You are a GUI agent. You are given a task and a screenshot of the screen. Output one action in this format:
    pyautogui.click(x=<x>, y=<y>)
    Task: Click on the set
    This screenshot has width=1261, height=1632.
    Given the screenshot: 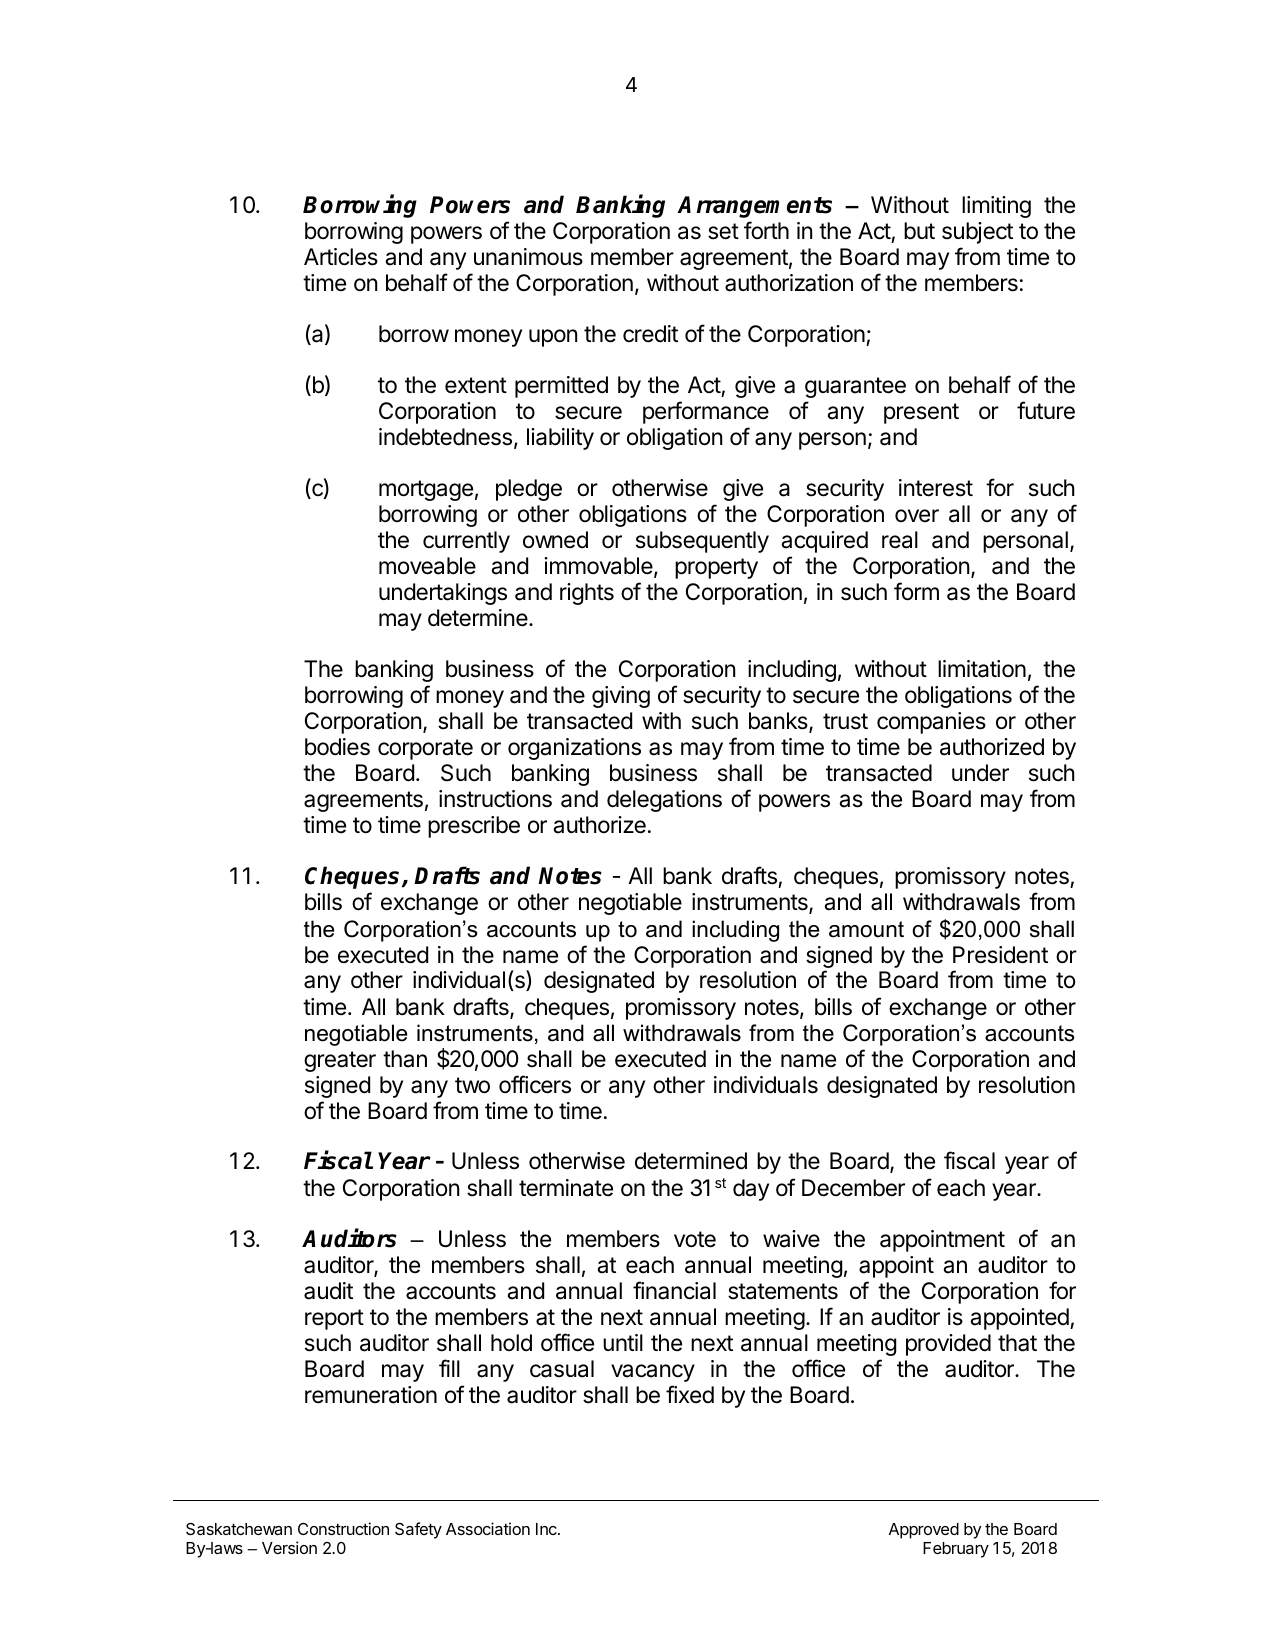 What is the action you would take?
    pyautogui.click(x=723, y=231)
